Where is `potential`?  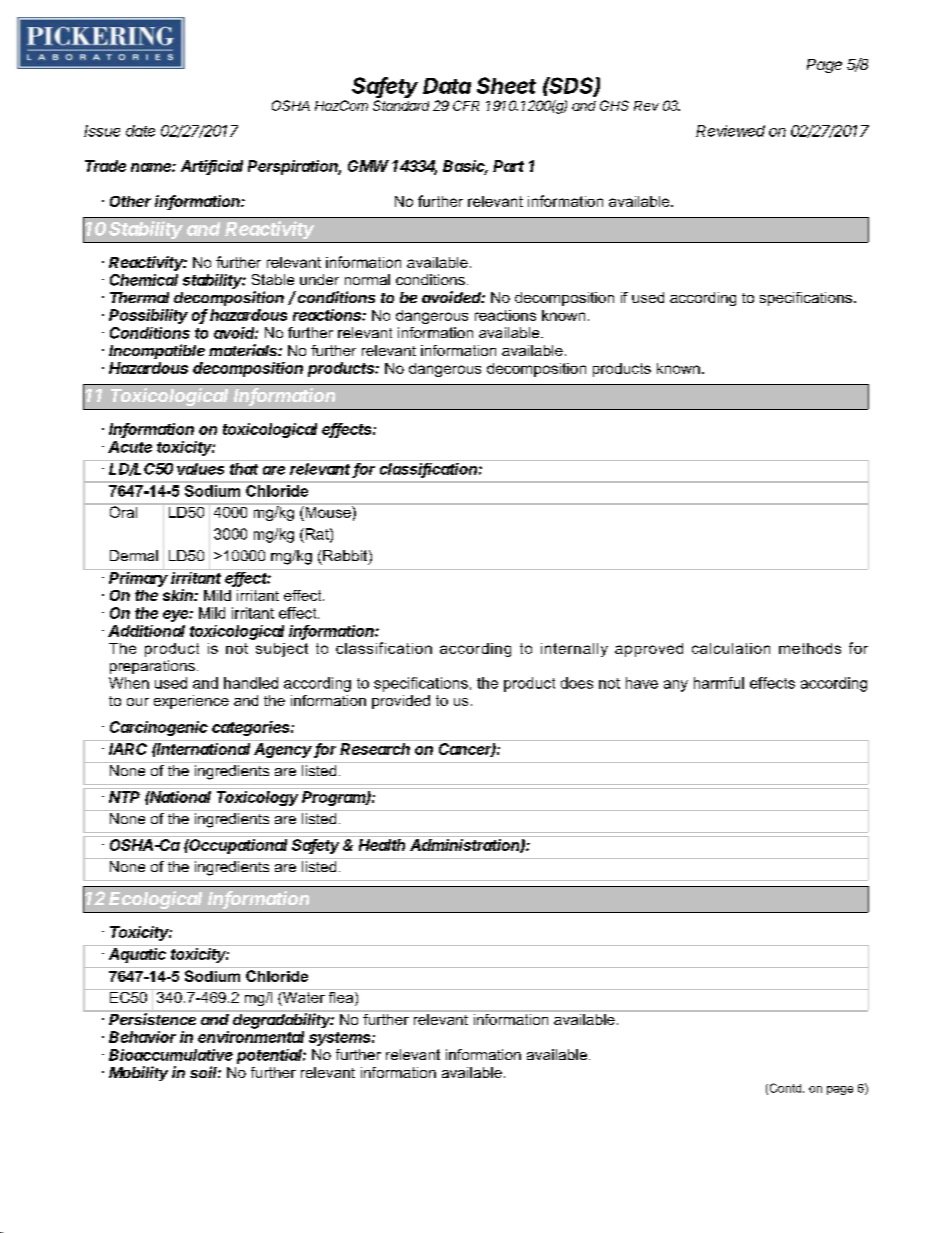 potential is located at coordinates (271, 1056).
